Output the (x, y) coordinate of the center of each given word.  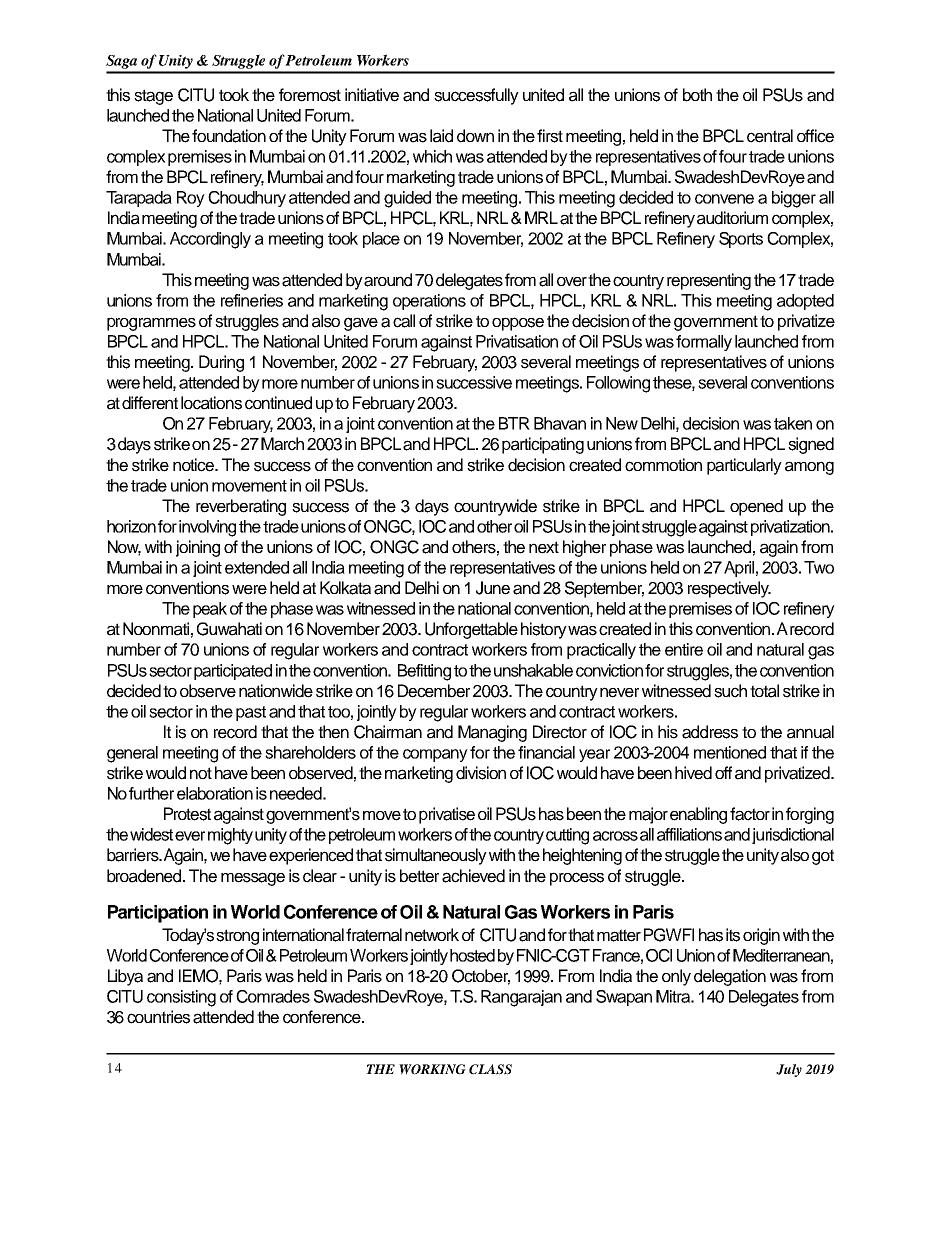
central (770, 136)
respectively (729, 589)
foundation (229, 136)
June (493, 588)
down (475, 136)
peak (210, 610)
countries (158, 1017)
